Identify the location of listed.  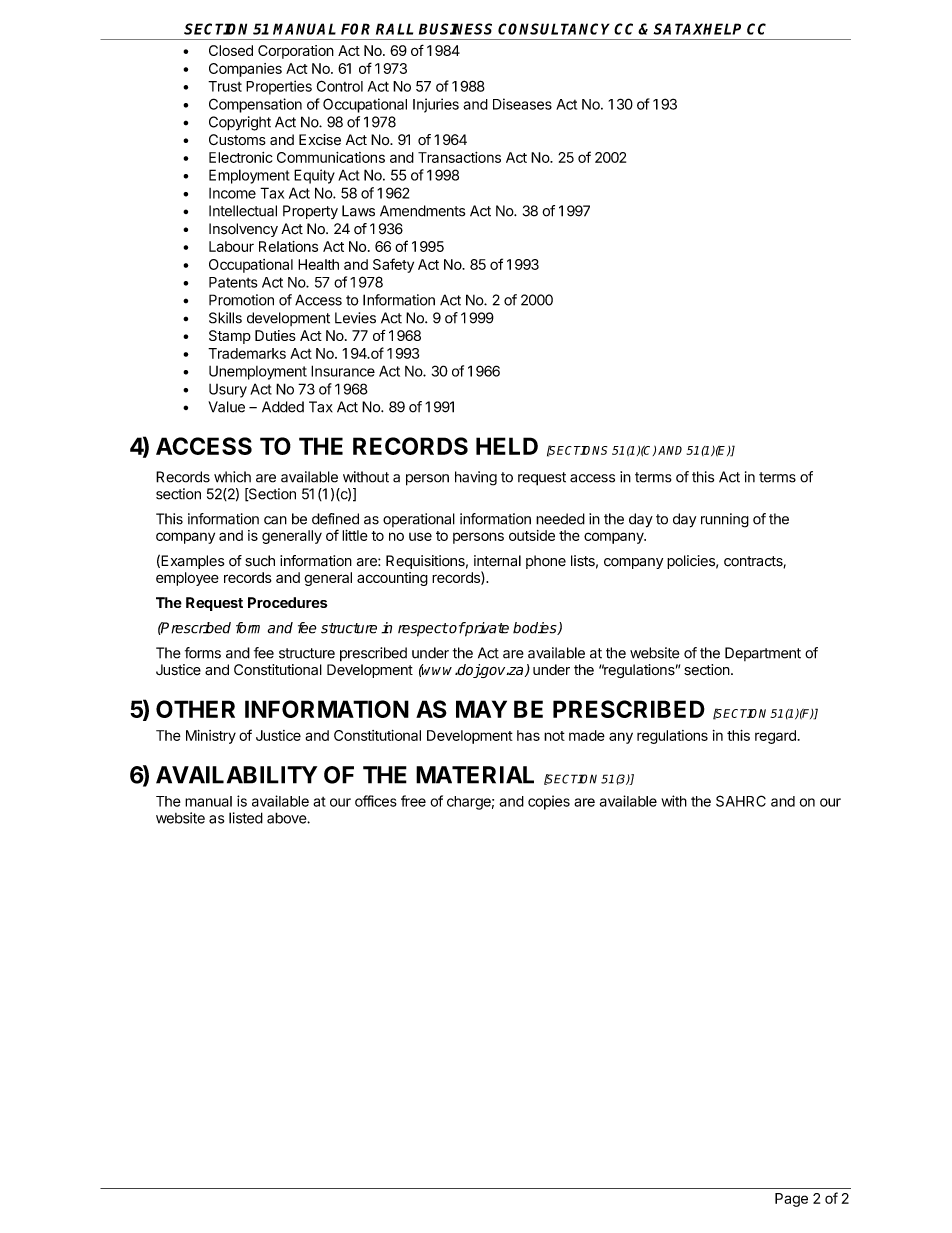
(246, 818).
